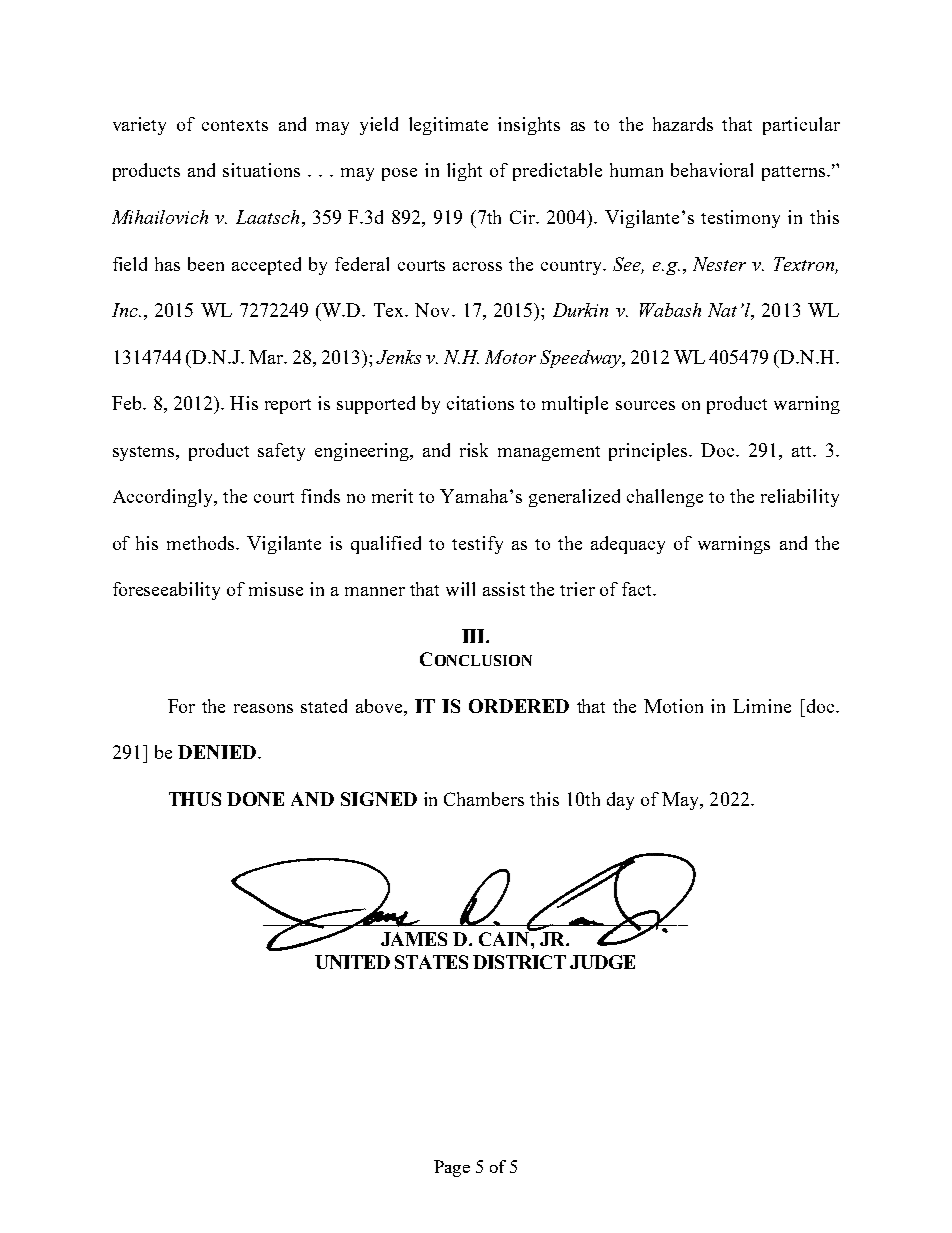 This document has width=952, height=1233. I want to click on JUDGE, so click(602, 962).
